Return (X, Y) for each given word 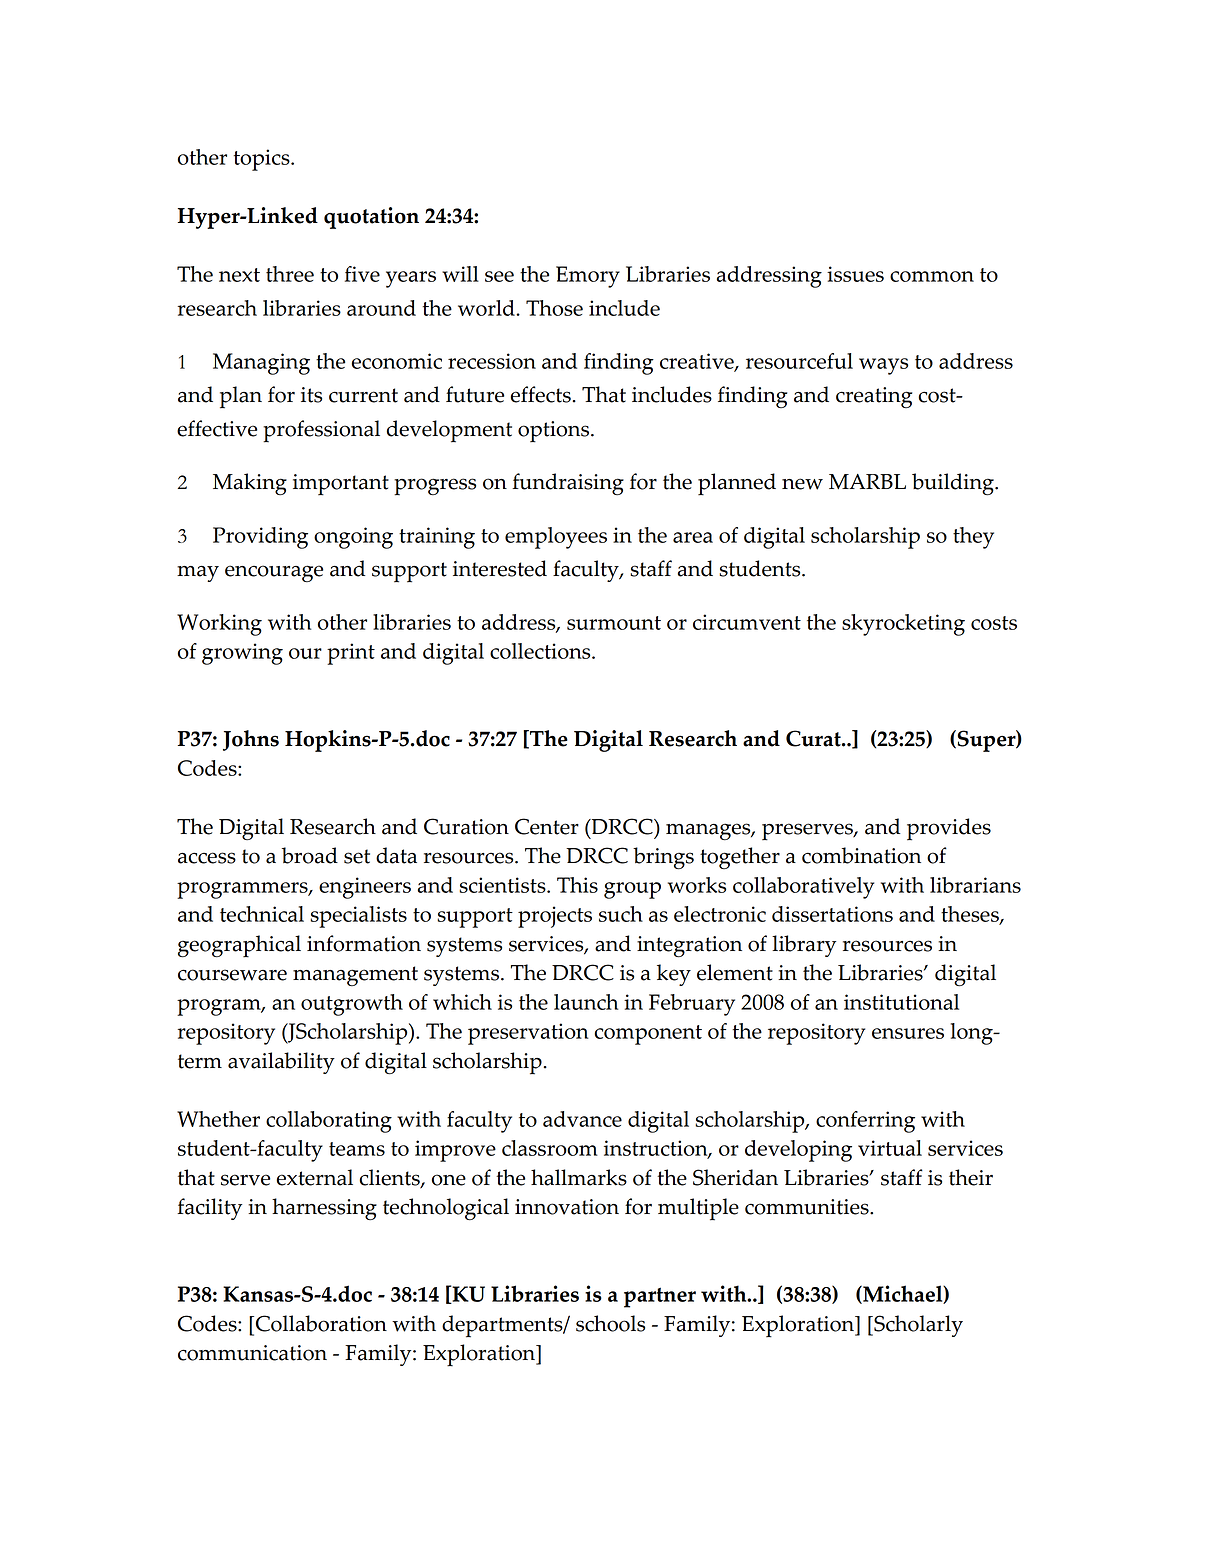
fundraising (568, 484)
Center (547, 826)
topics (263, 160)
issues (855, 274)
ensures (908, 1033)
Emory (588, 277)
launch (586, 1002)
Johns (251, 740)
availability (281, 1063)
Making (250, 484)
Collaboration (321, 1323)
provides (949, 829)
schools (610, 1323)
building (954, 484)
